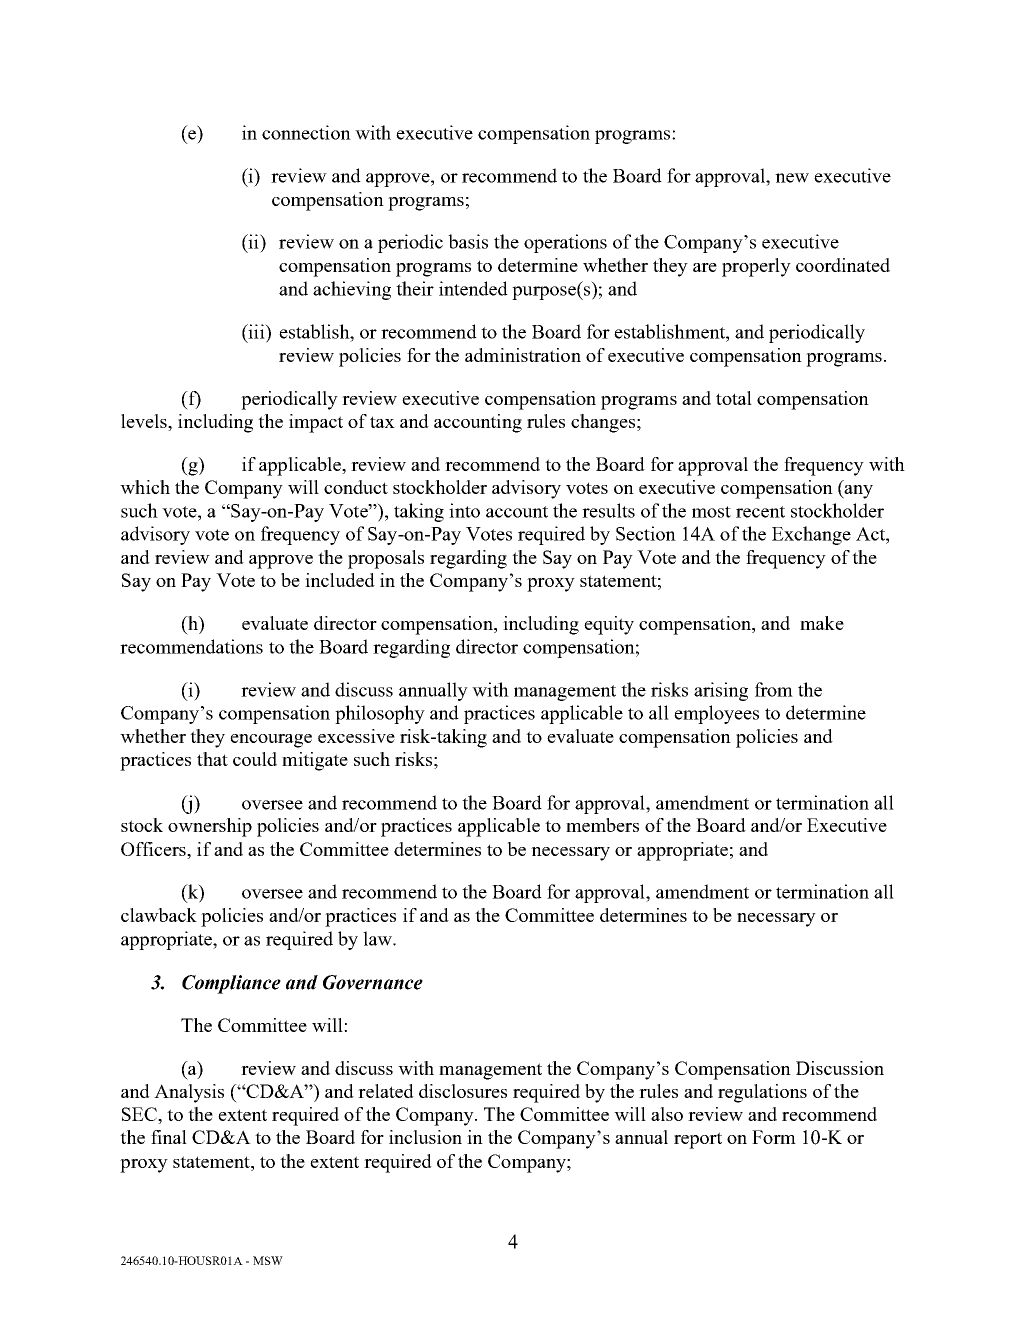  I want to click on employees, so click(716, 714).
